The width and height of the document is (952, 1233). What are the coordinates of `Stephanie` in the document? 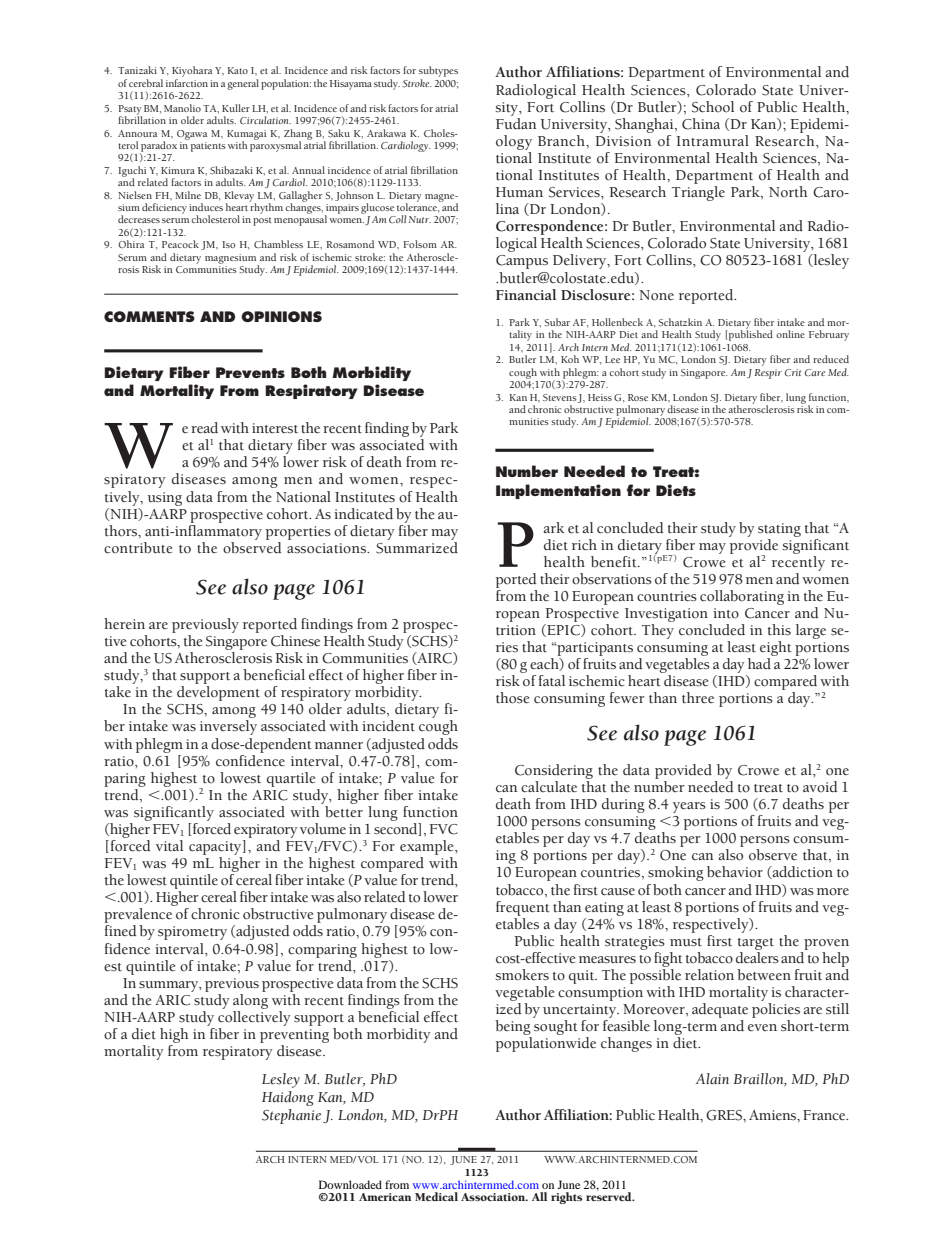 It's located at (293, 1116).
